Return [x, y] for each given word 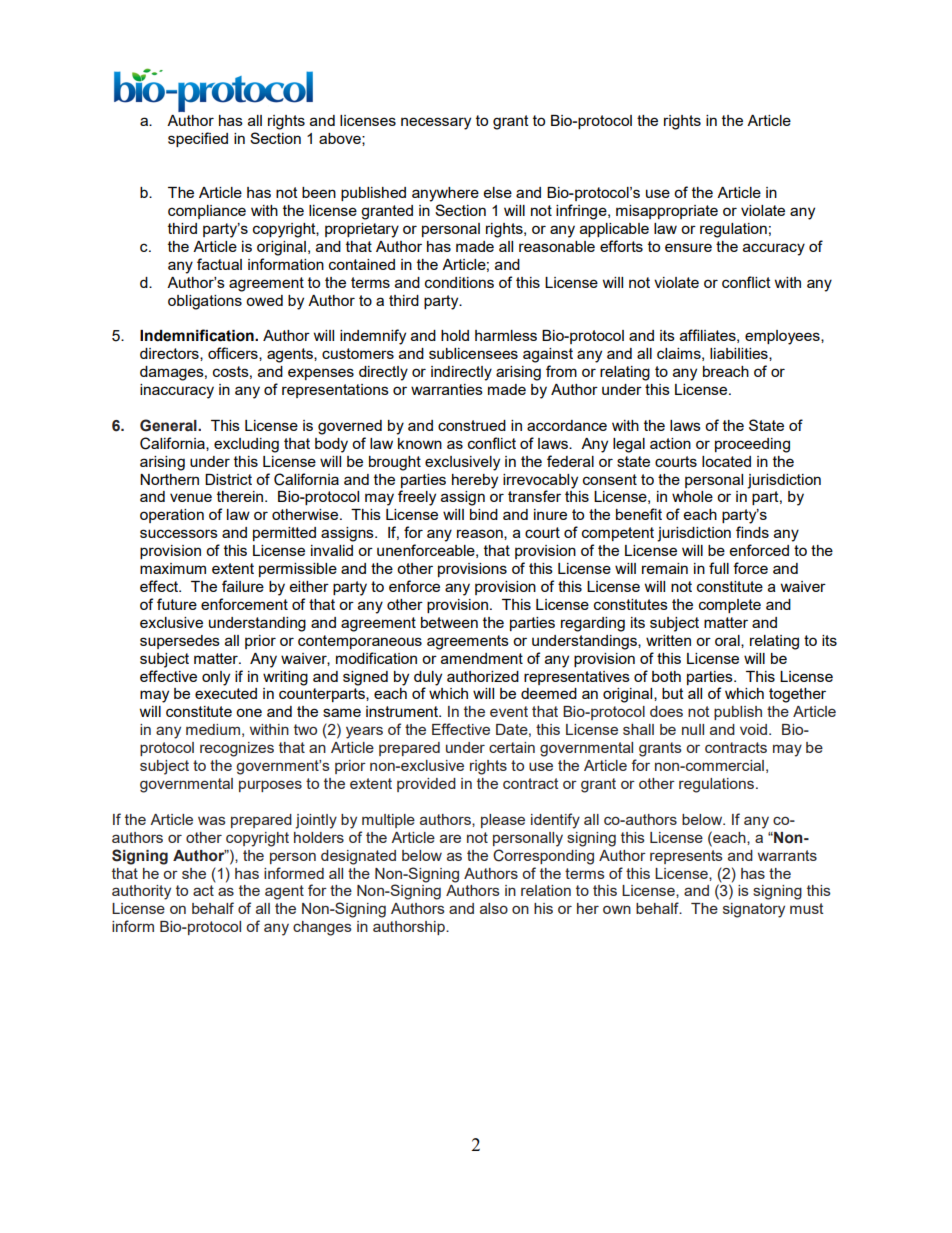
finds [752, 532]
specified [198, 139]
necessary [436, 123]
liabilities [740, 354]
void [755, 729]
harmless [506, 335]
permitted [284, 534]
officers [234, 354]
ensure [688, 247]
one [249, 712]
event [509, 711]
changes [322, 928]
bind [484, 514]
